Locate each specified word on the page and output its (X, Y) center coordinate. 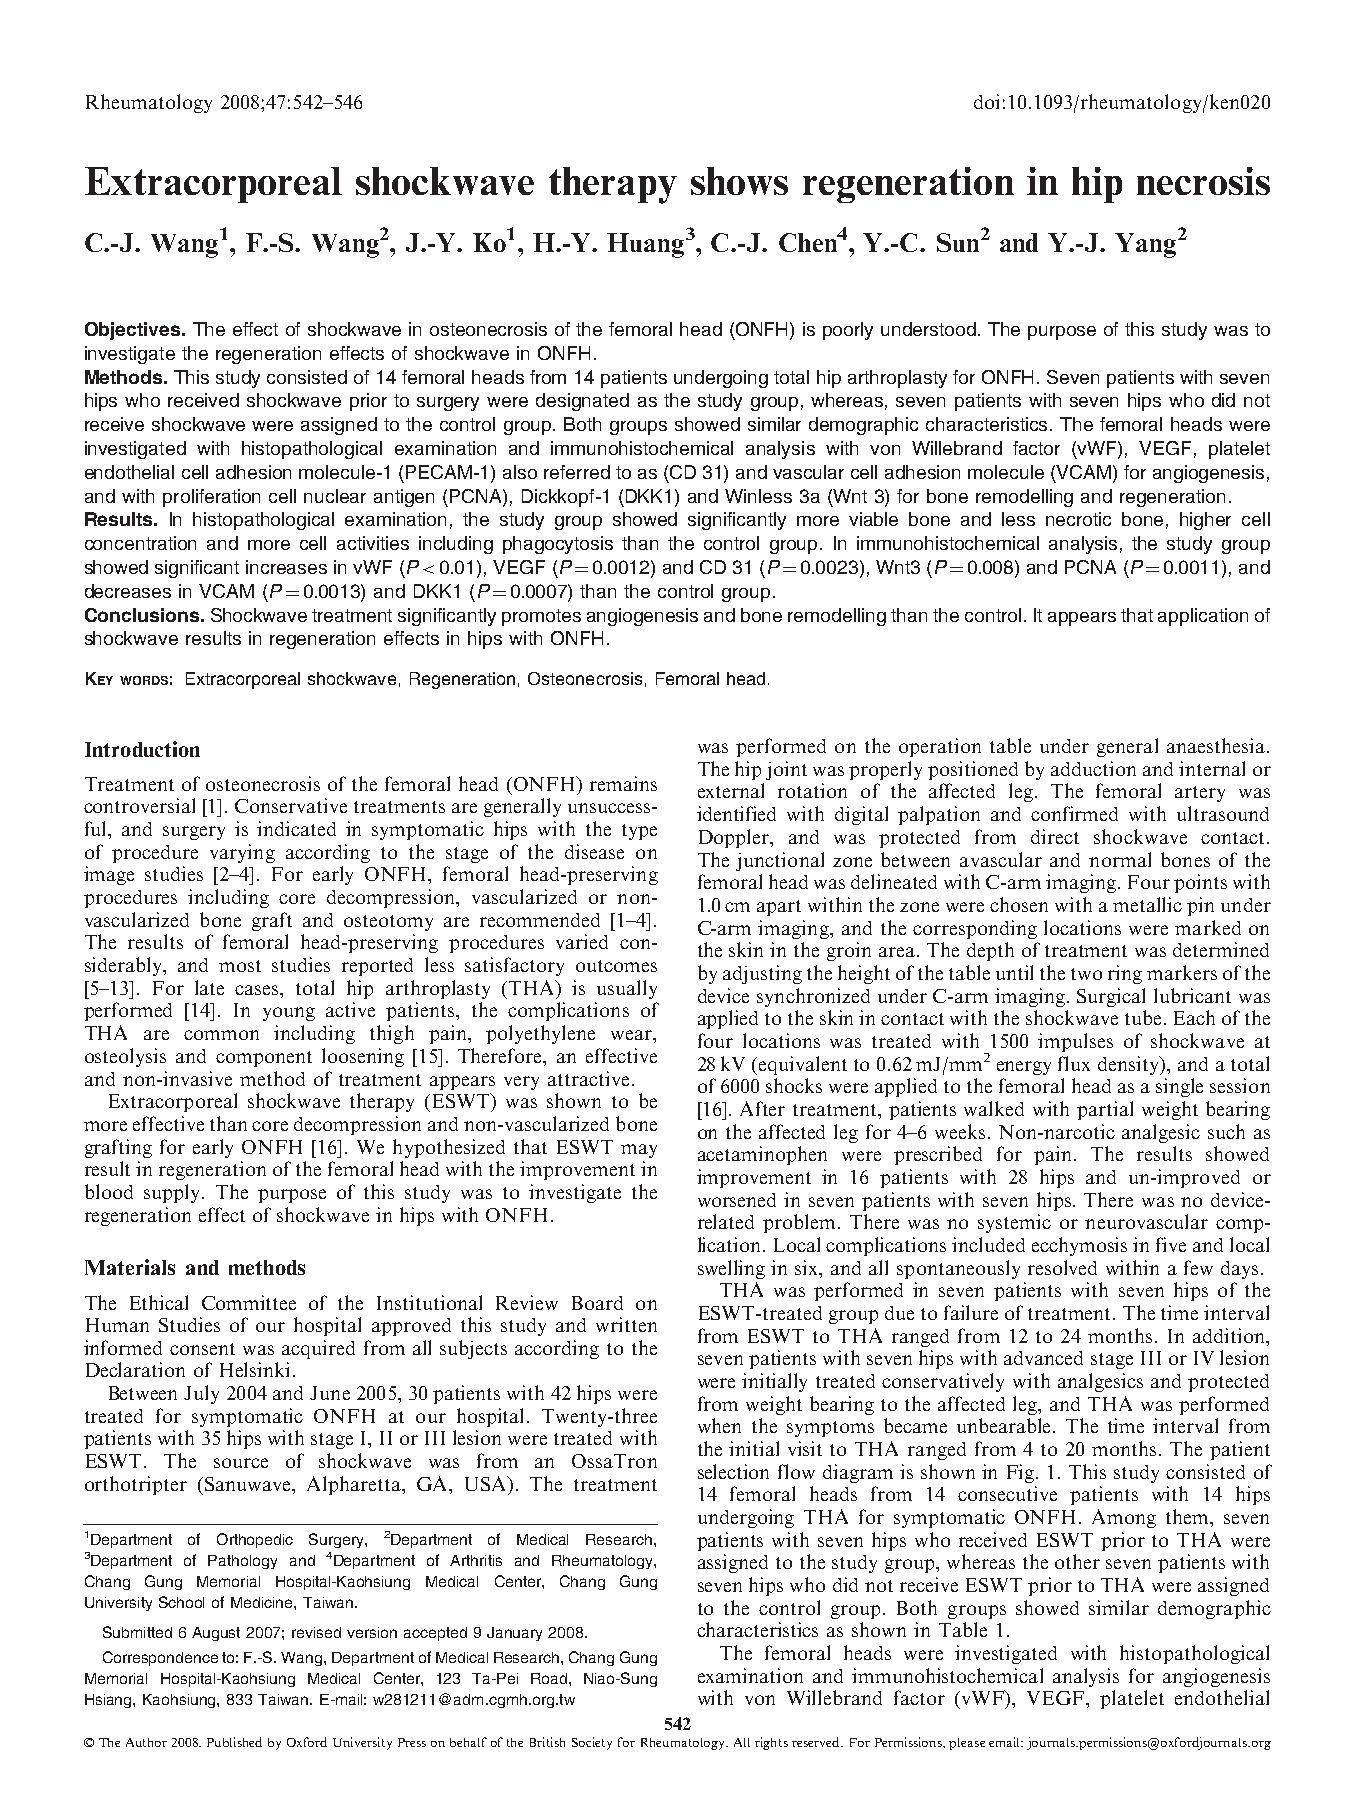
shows (739, 181)
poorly (848, 331)
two (1086, 974)
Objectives (134, 331)
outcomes (616, 966)
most (240, 966)
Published (234, 1742)
